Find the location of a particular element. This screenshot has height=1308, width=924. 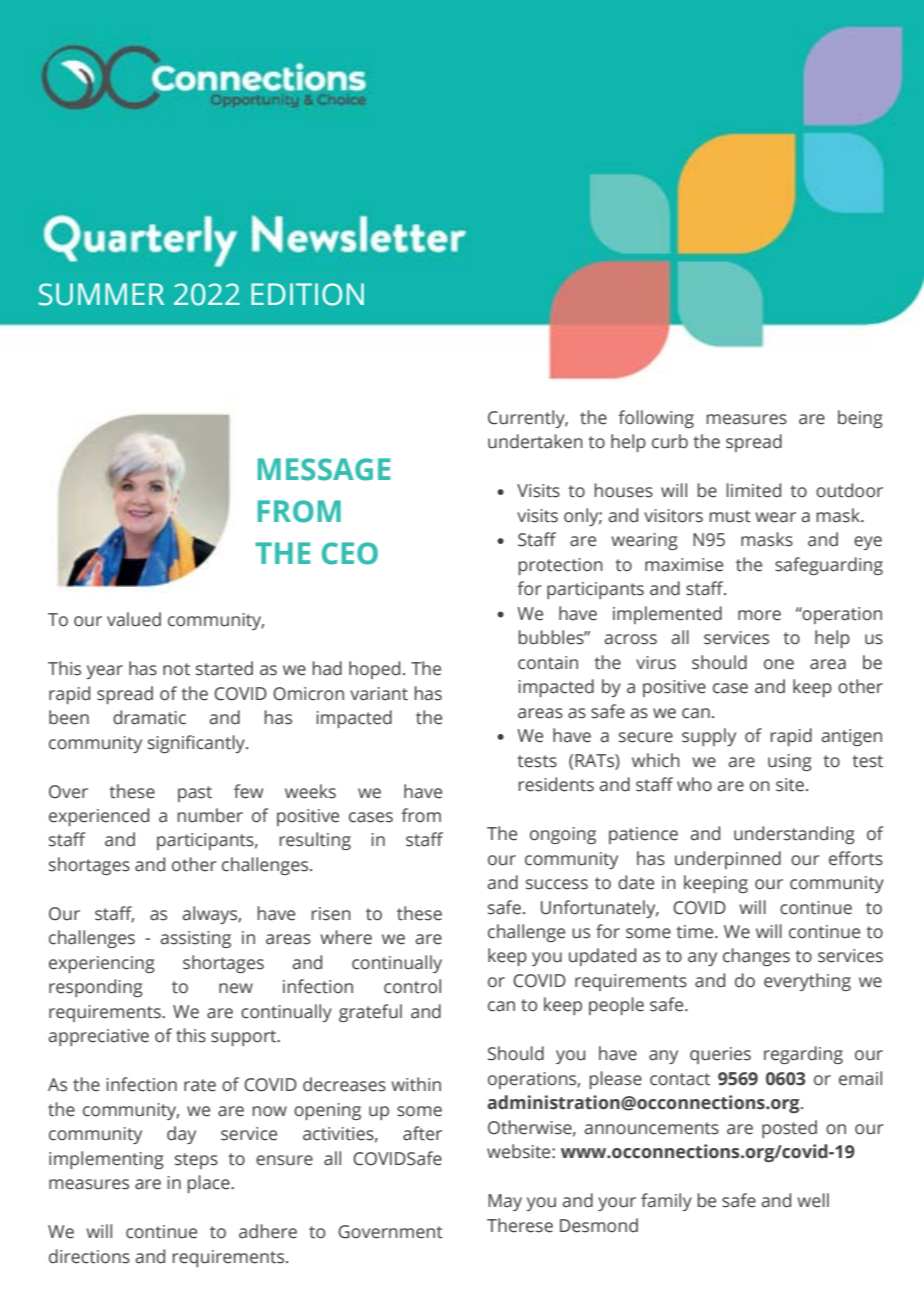

everything is located at coordinates (807, 982).
